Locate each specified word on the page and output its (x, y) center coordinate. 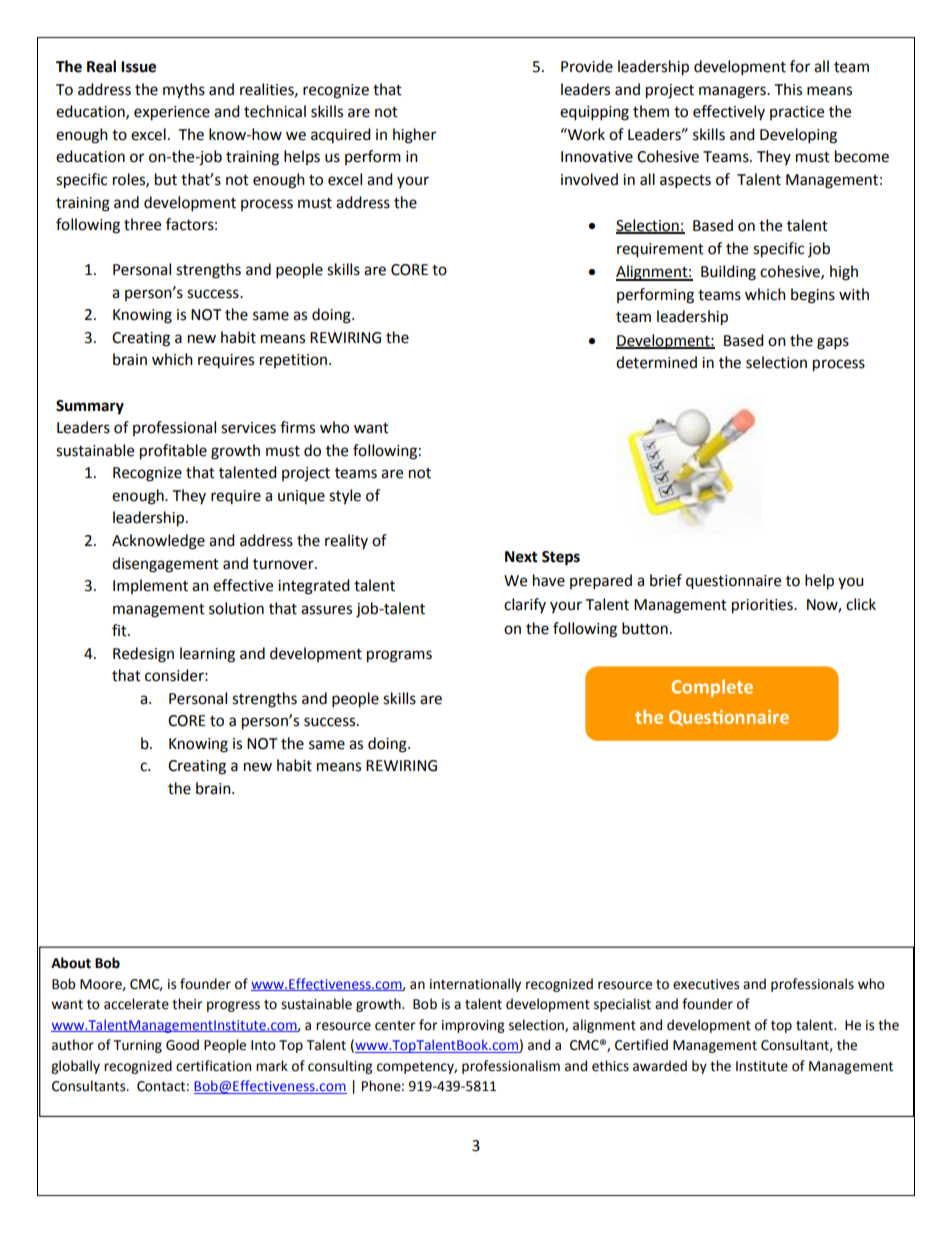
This (788, 89)
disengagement (165, 565)
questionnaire (733, 582)
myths (184, 91)
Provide (587, 66)
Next (521, 557)
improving (473, 1026)
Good (182, 1045)
